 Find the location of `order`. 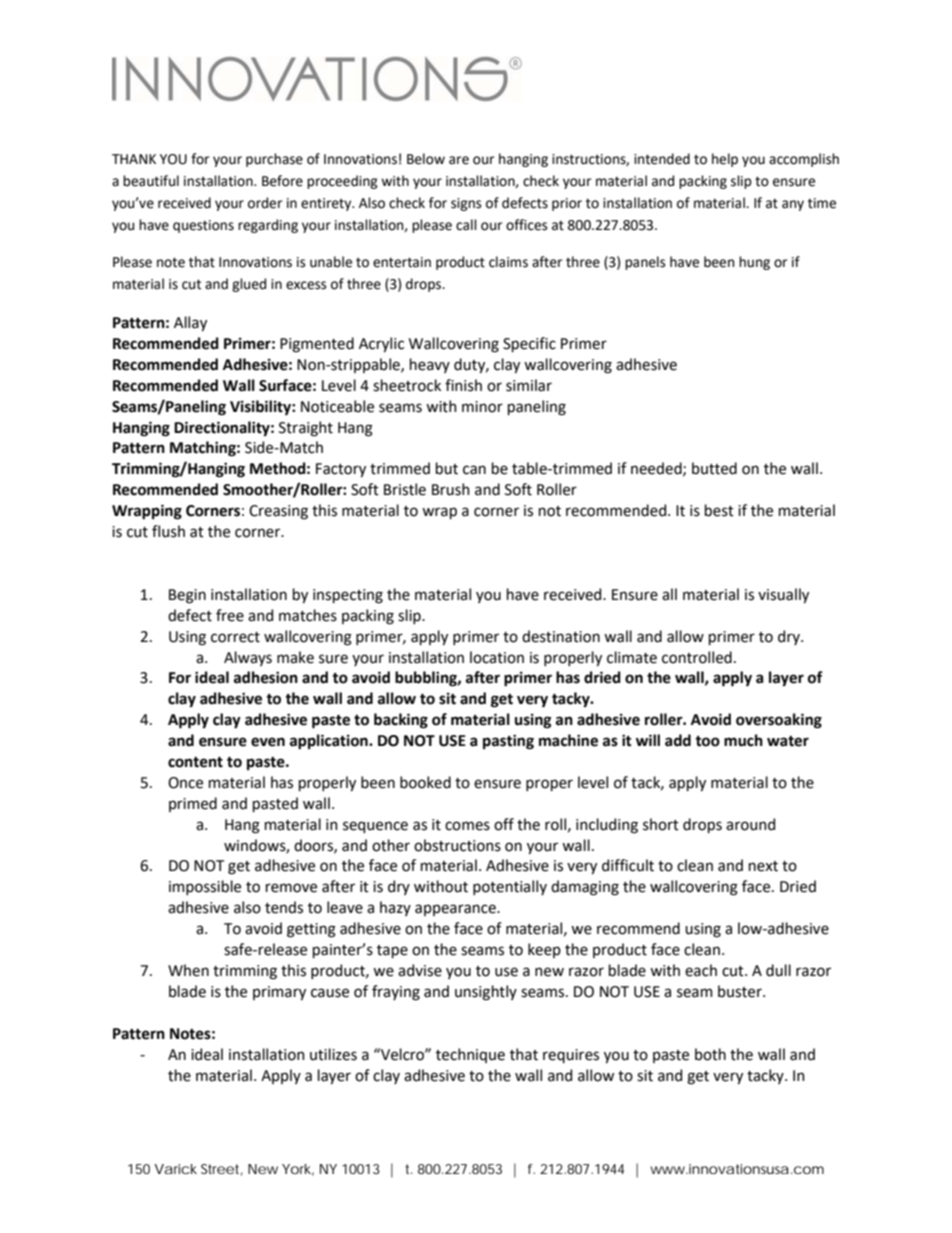

order is located at coordinates (265, 203).
